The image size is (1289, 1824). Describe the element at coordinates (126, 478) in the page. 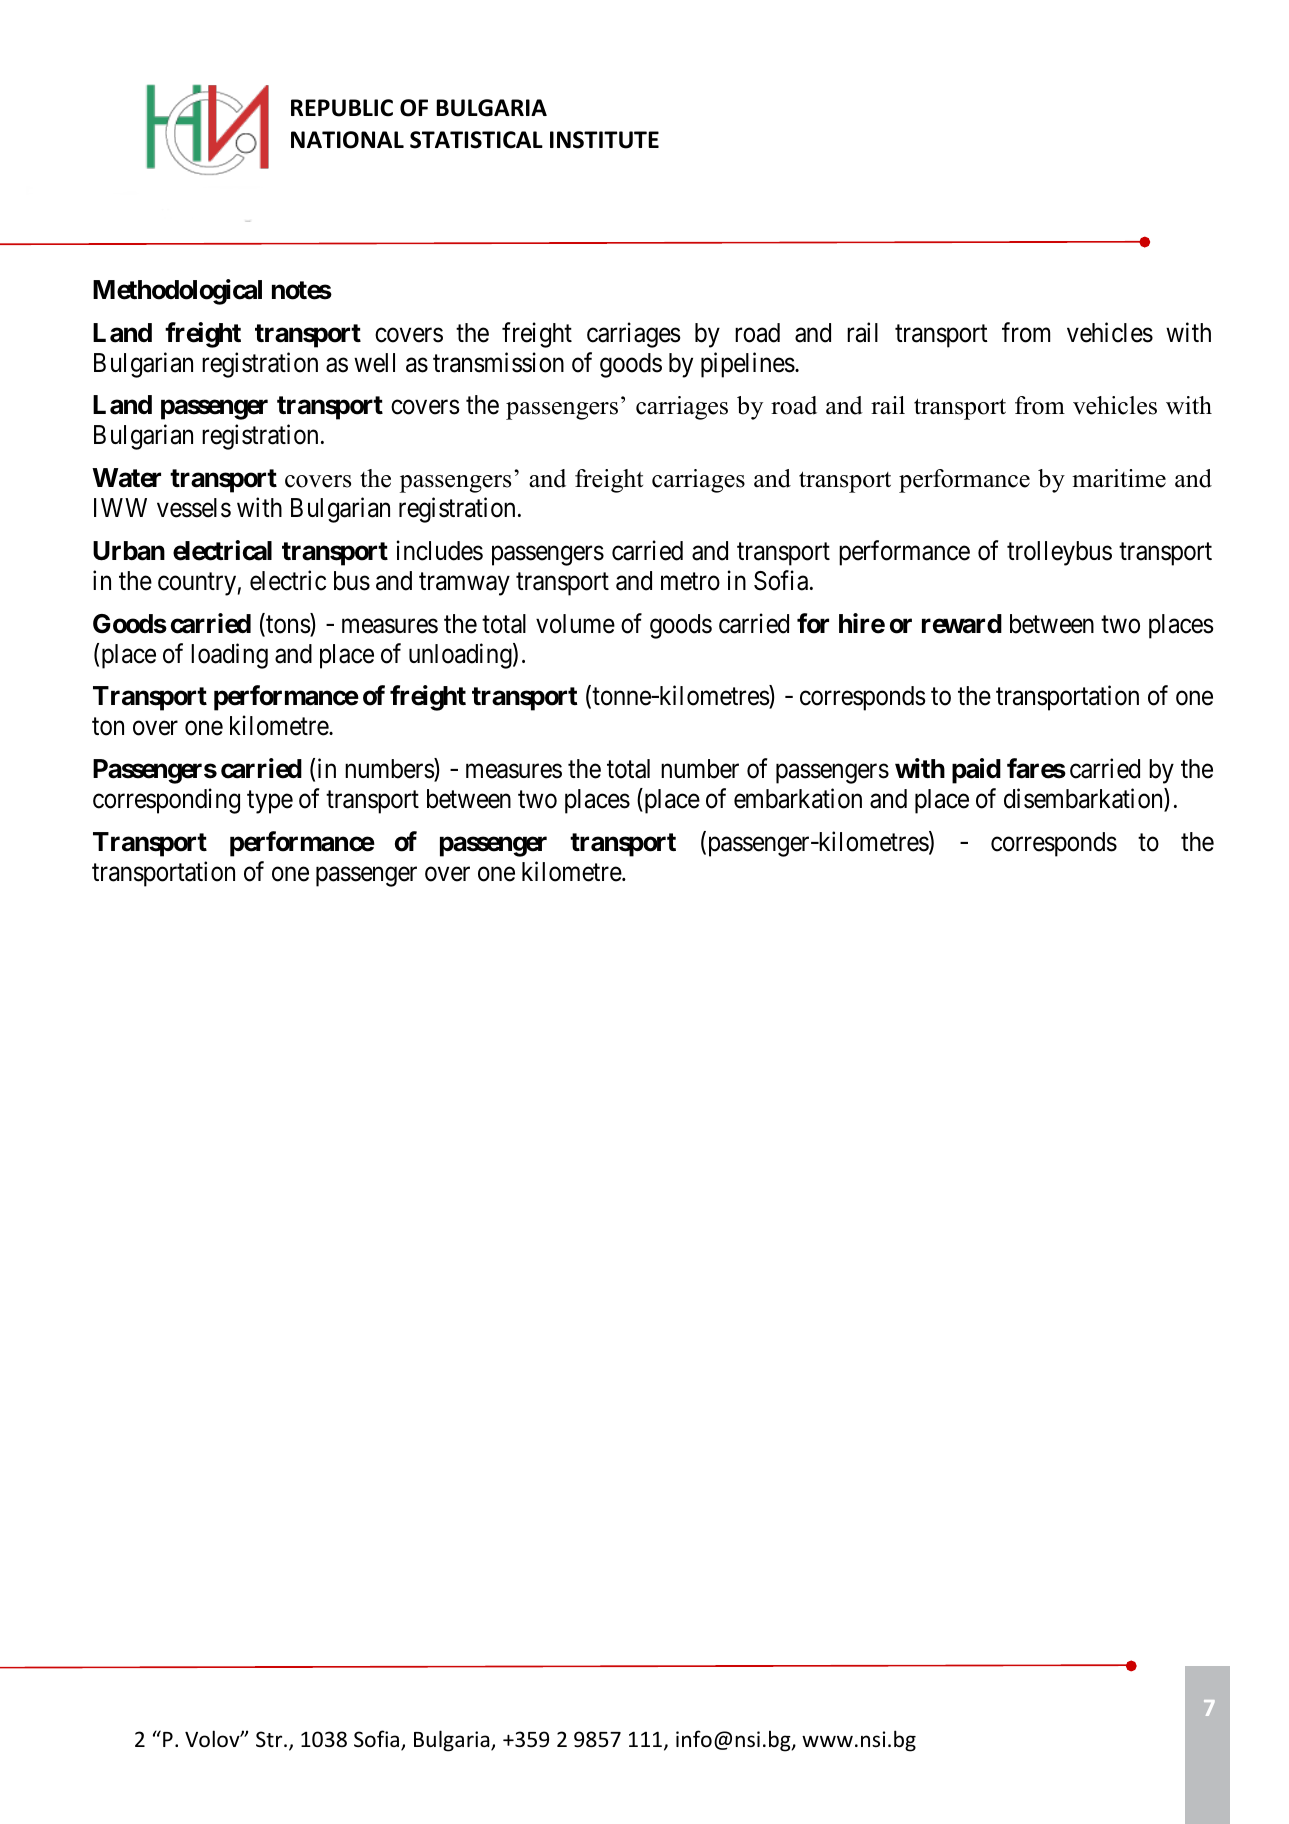

I see `Water` at that location.
